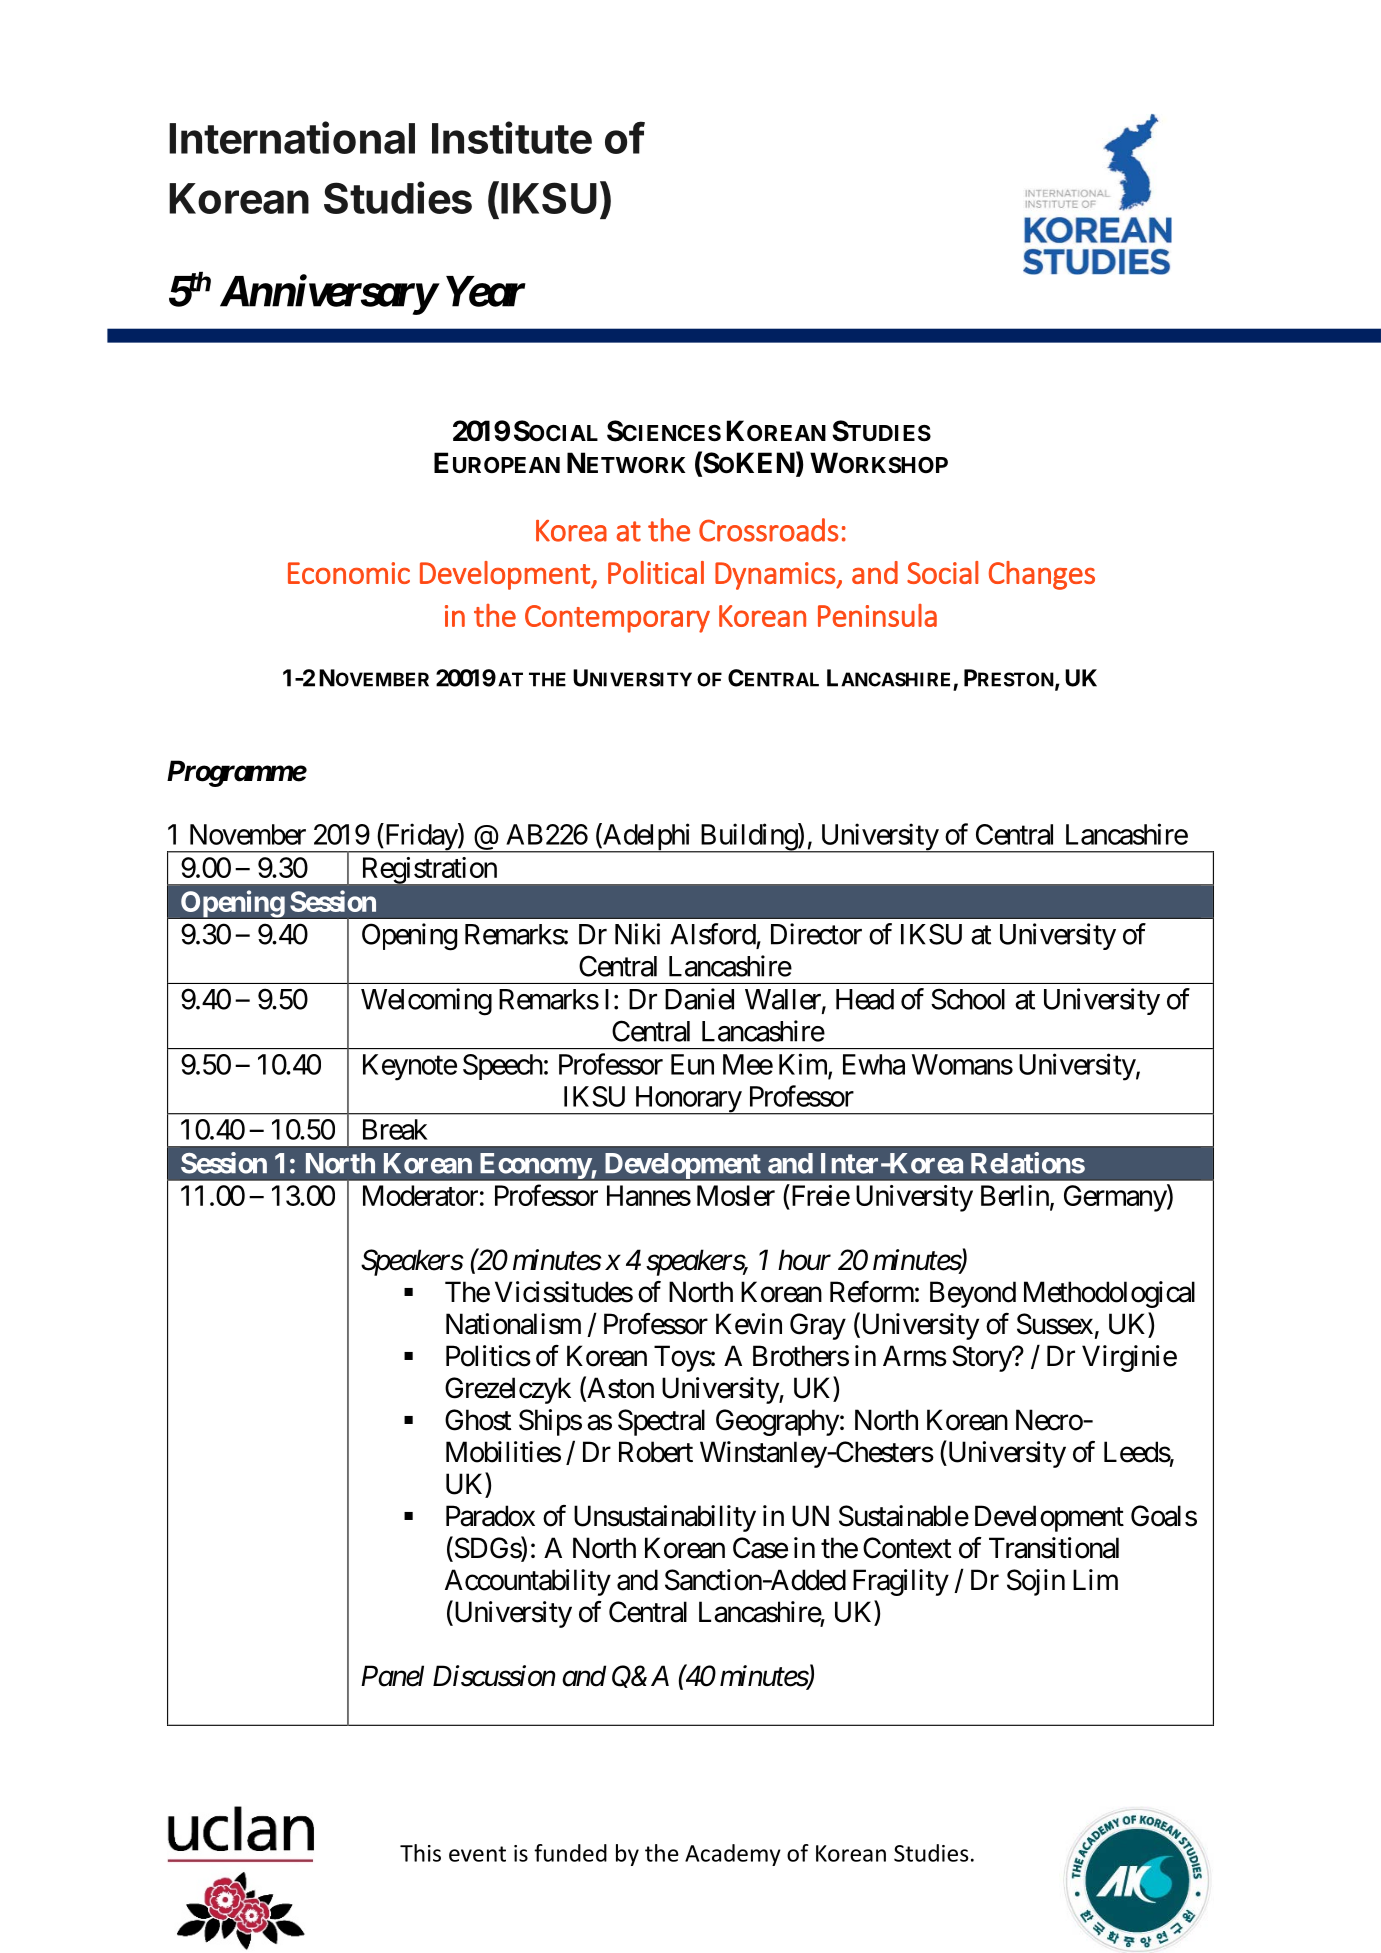 Image resolution: width=1381 pixels, height=1953 pixels. Describe the element at coordinates (486, 291) in the document. I see `Year` at that location.
